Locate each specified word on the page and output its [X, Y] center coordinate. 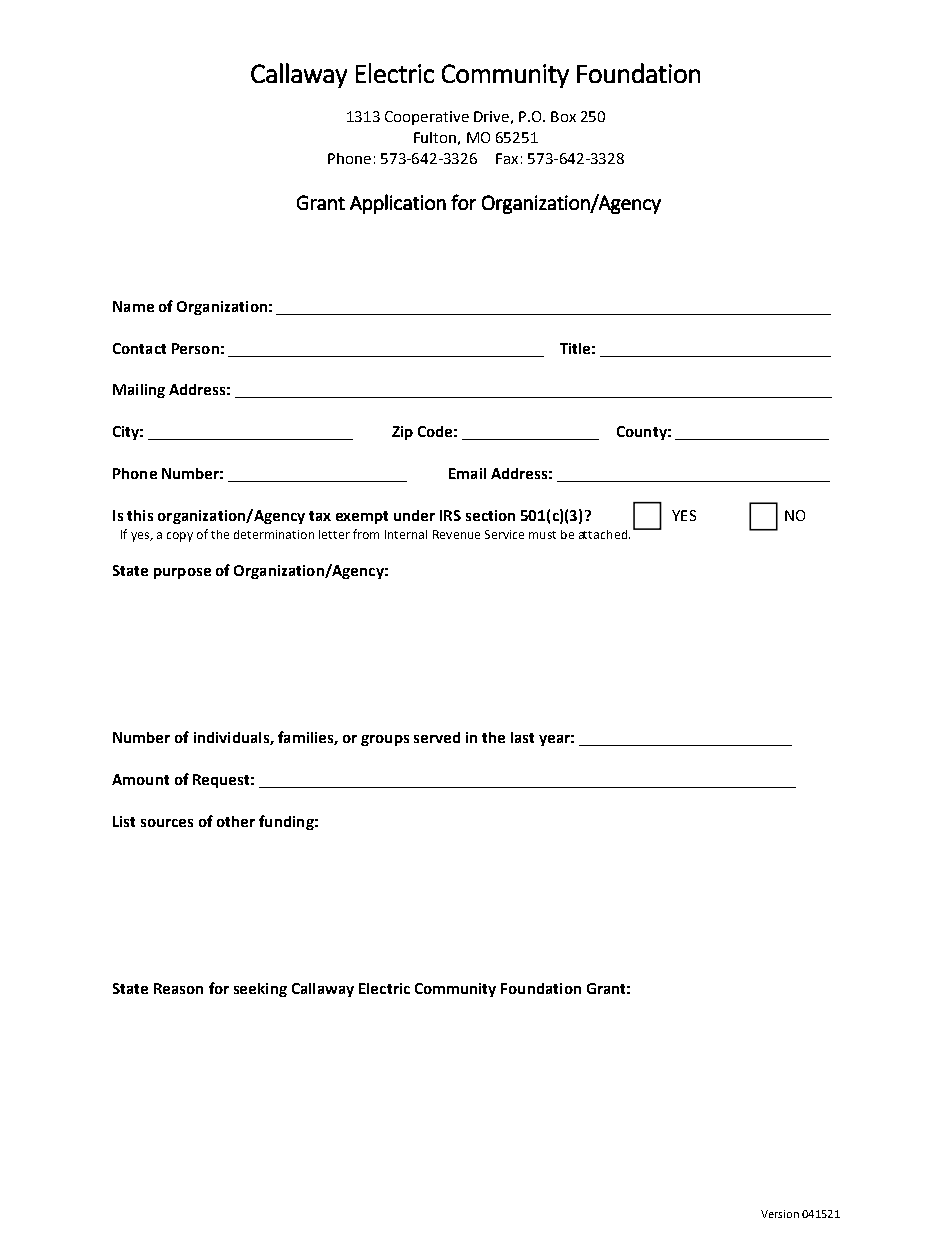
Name [133, 306]
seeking [260, 990]
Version [780, 1214]
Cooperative [427, 118]
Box [563, 116]
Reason [178, 988]
